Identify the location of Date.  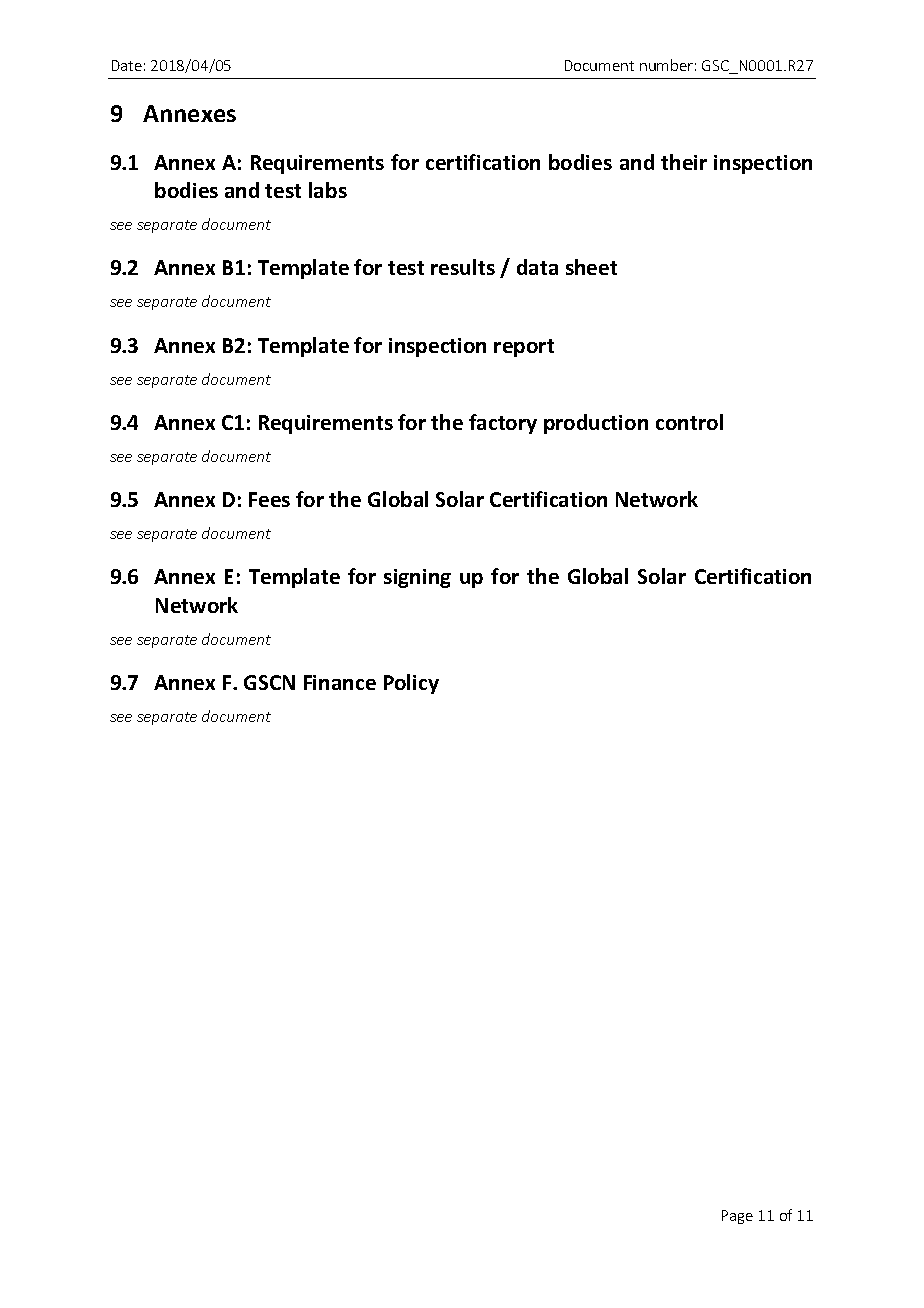
(127, 65).
